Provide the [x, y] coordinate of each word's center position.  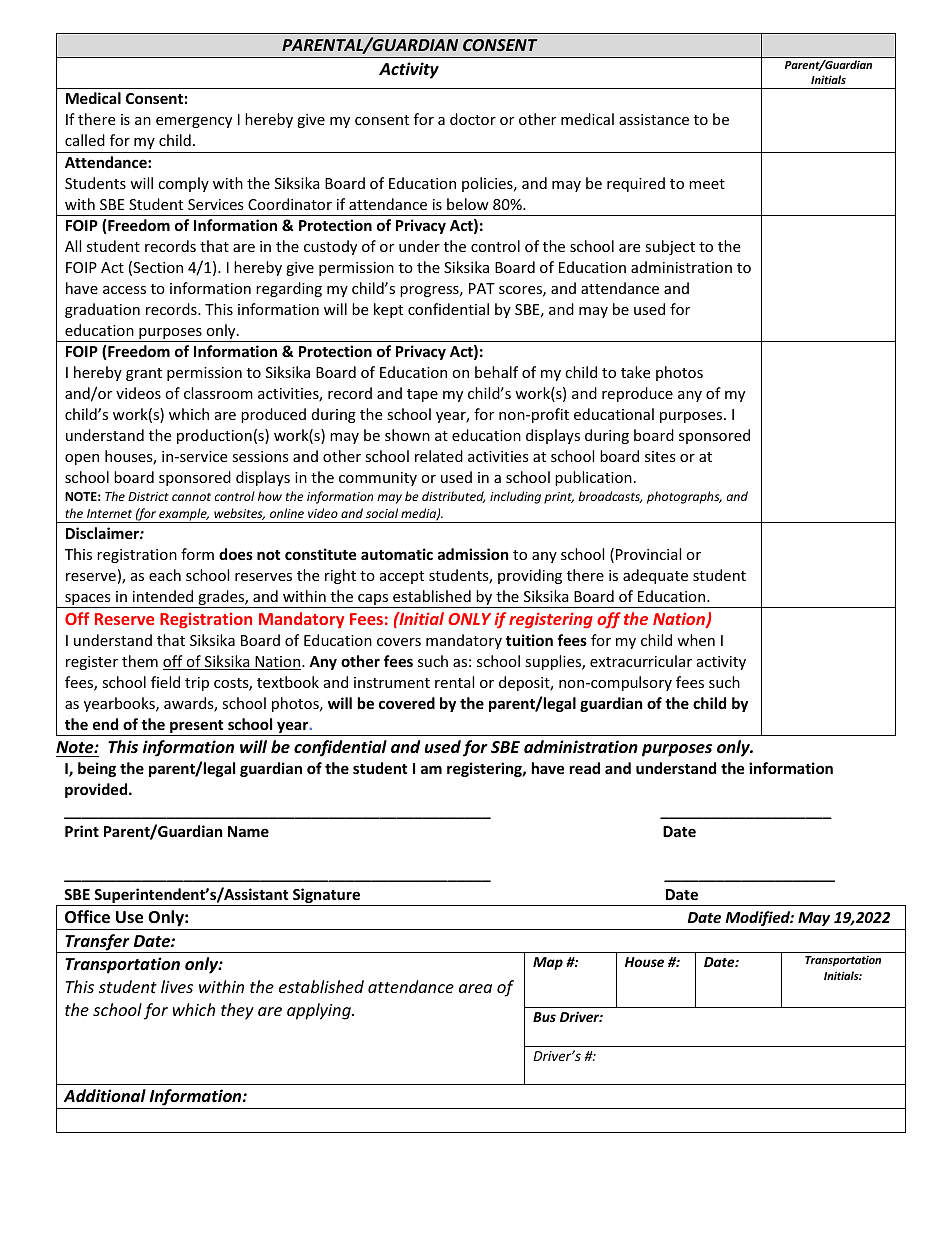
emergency [194, 122]
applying [320, 1011]
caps [373, 601]
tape [422, 395]
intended [163, 596]
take [635, 372]
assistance [654, 119]
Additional [105, 1095]
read [585, 768]
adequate [655, 576]
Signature [326, 897]
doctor [473, 119]
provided [97, 790]
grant [144, 374]
